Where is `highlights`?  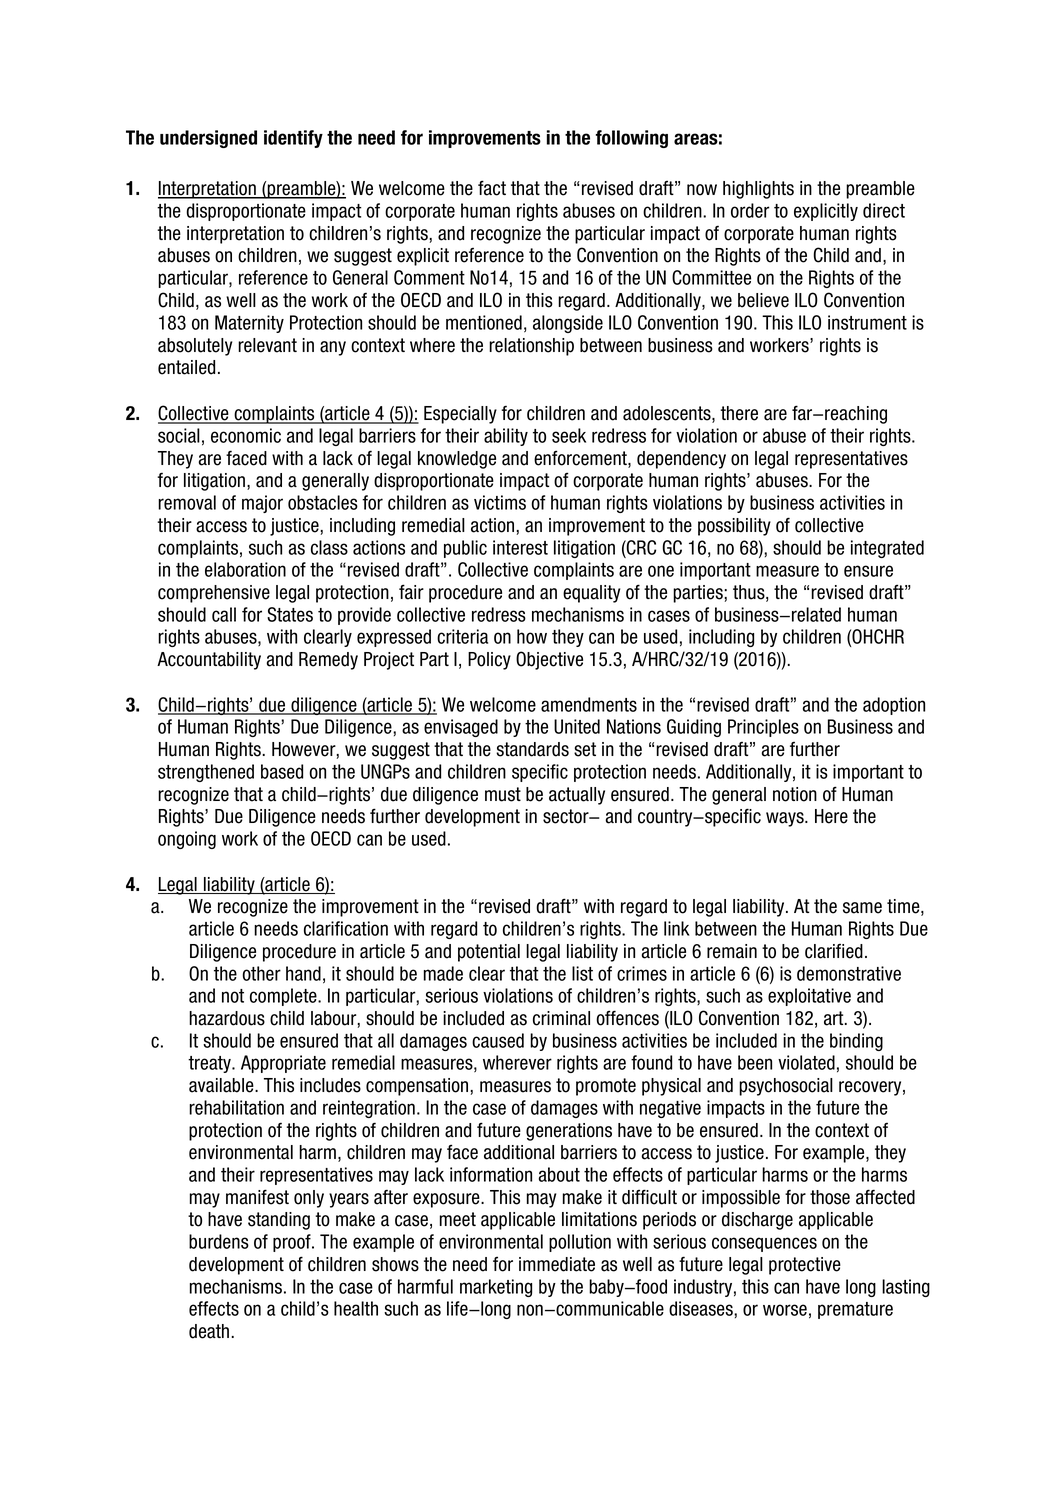
highlights is located at coordinates (758, 190).
